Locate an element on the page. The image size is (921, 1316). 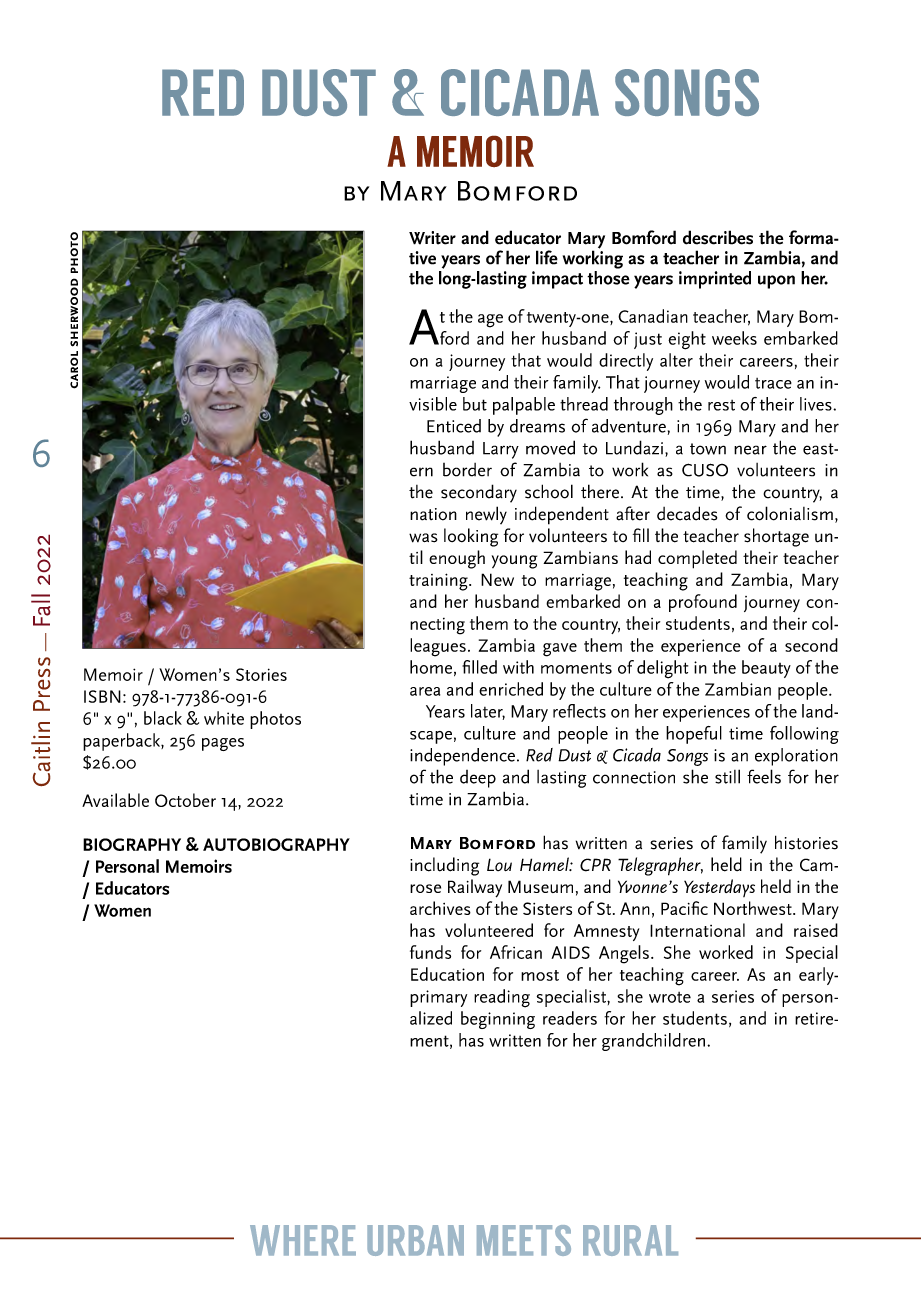
independence is located at coordinates (462, 757).
